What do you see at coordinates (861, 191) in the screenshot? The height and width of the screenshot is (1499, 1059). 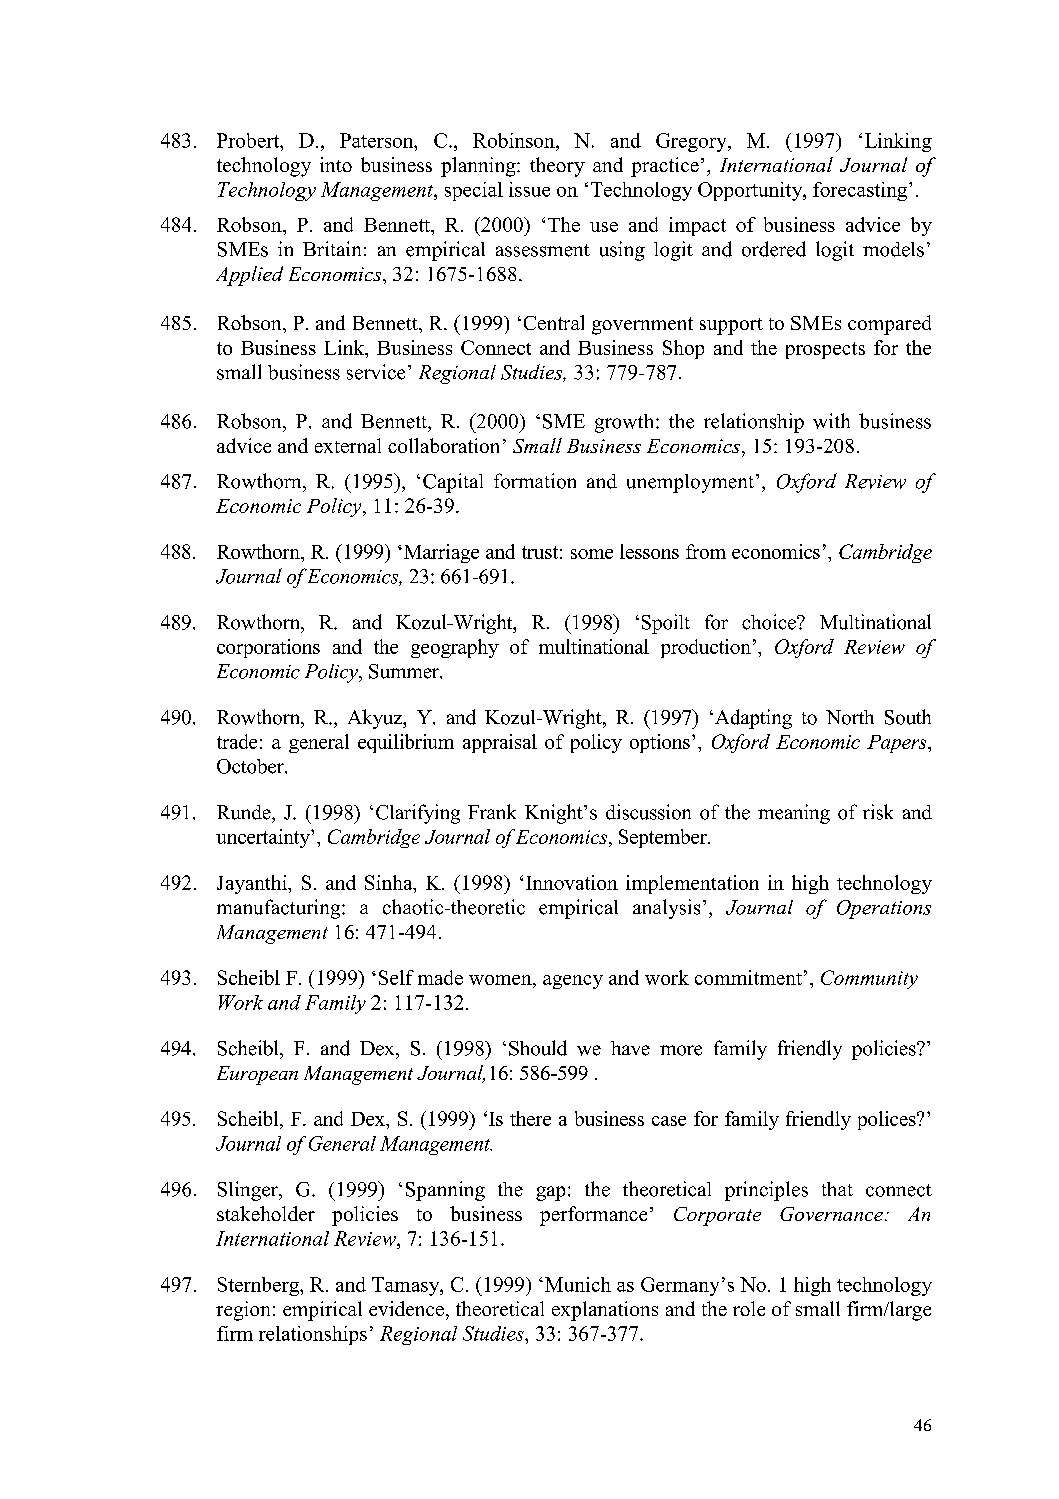 I see `forecasting` at bounding box center [861, 191].
